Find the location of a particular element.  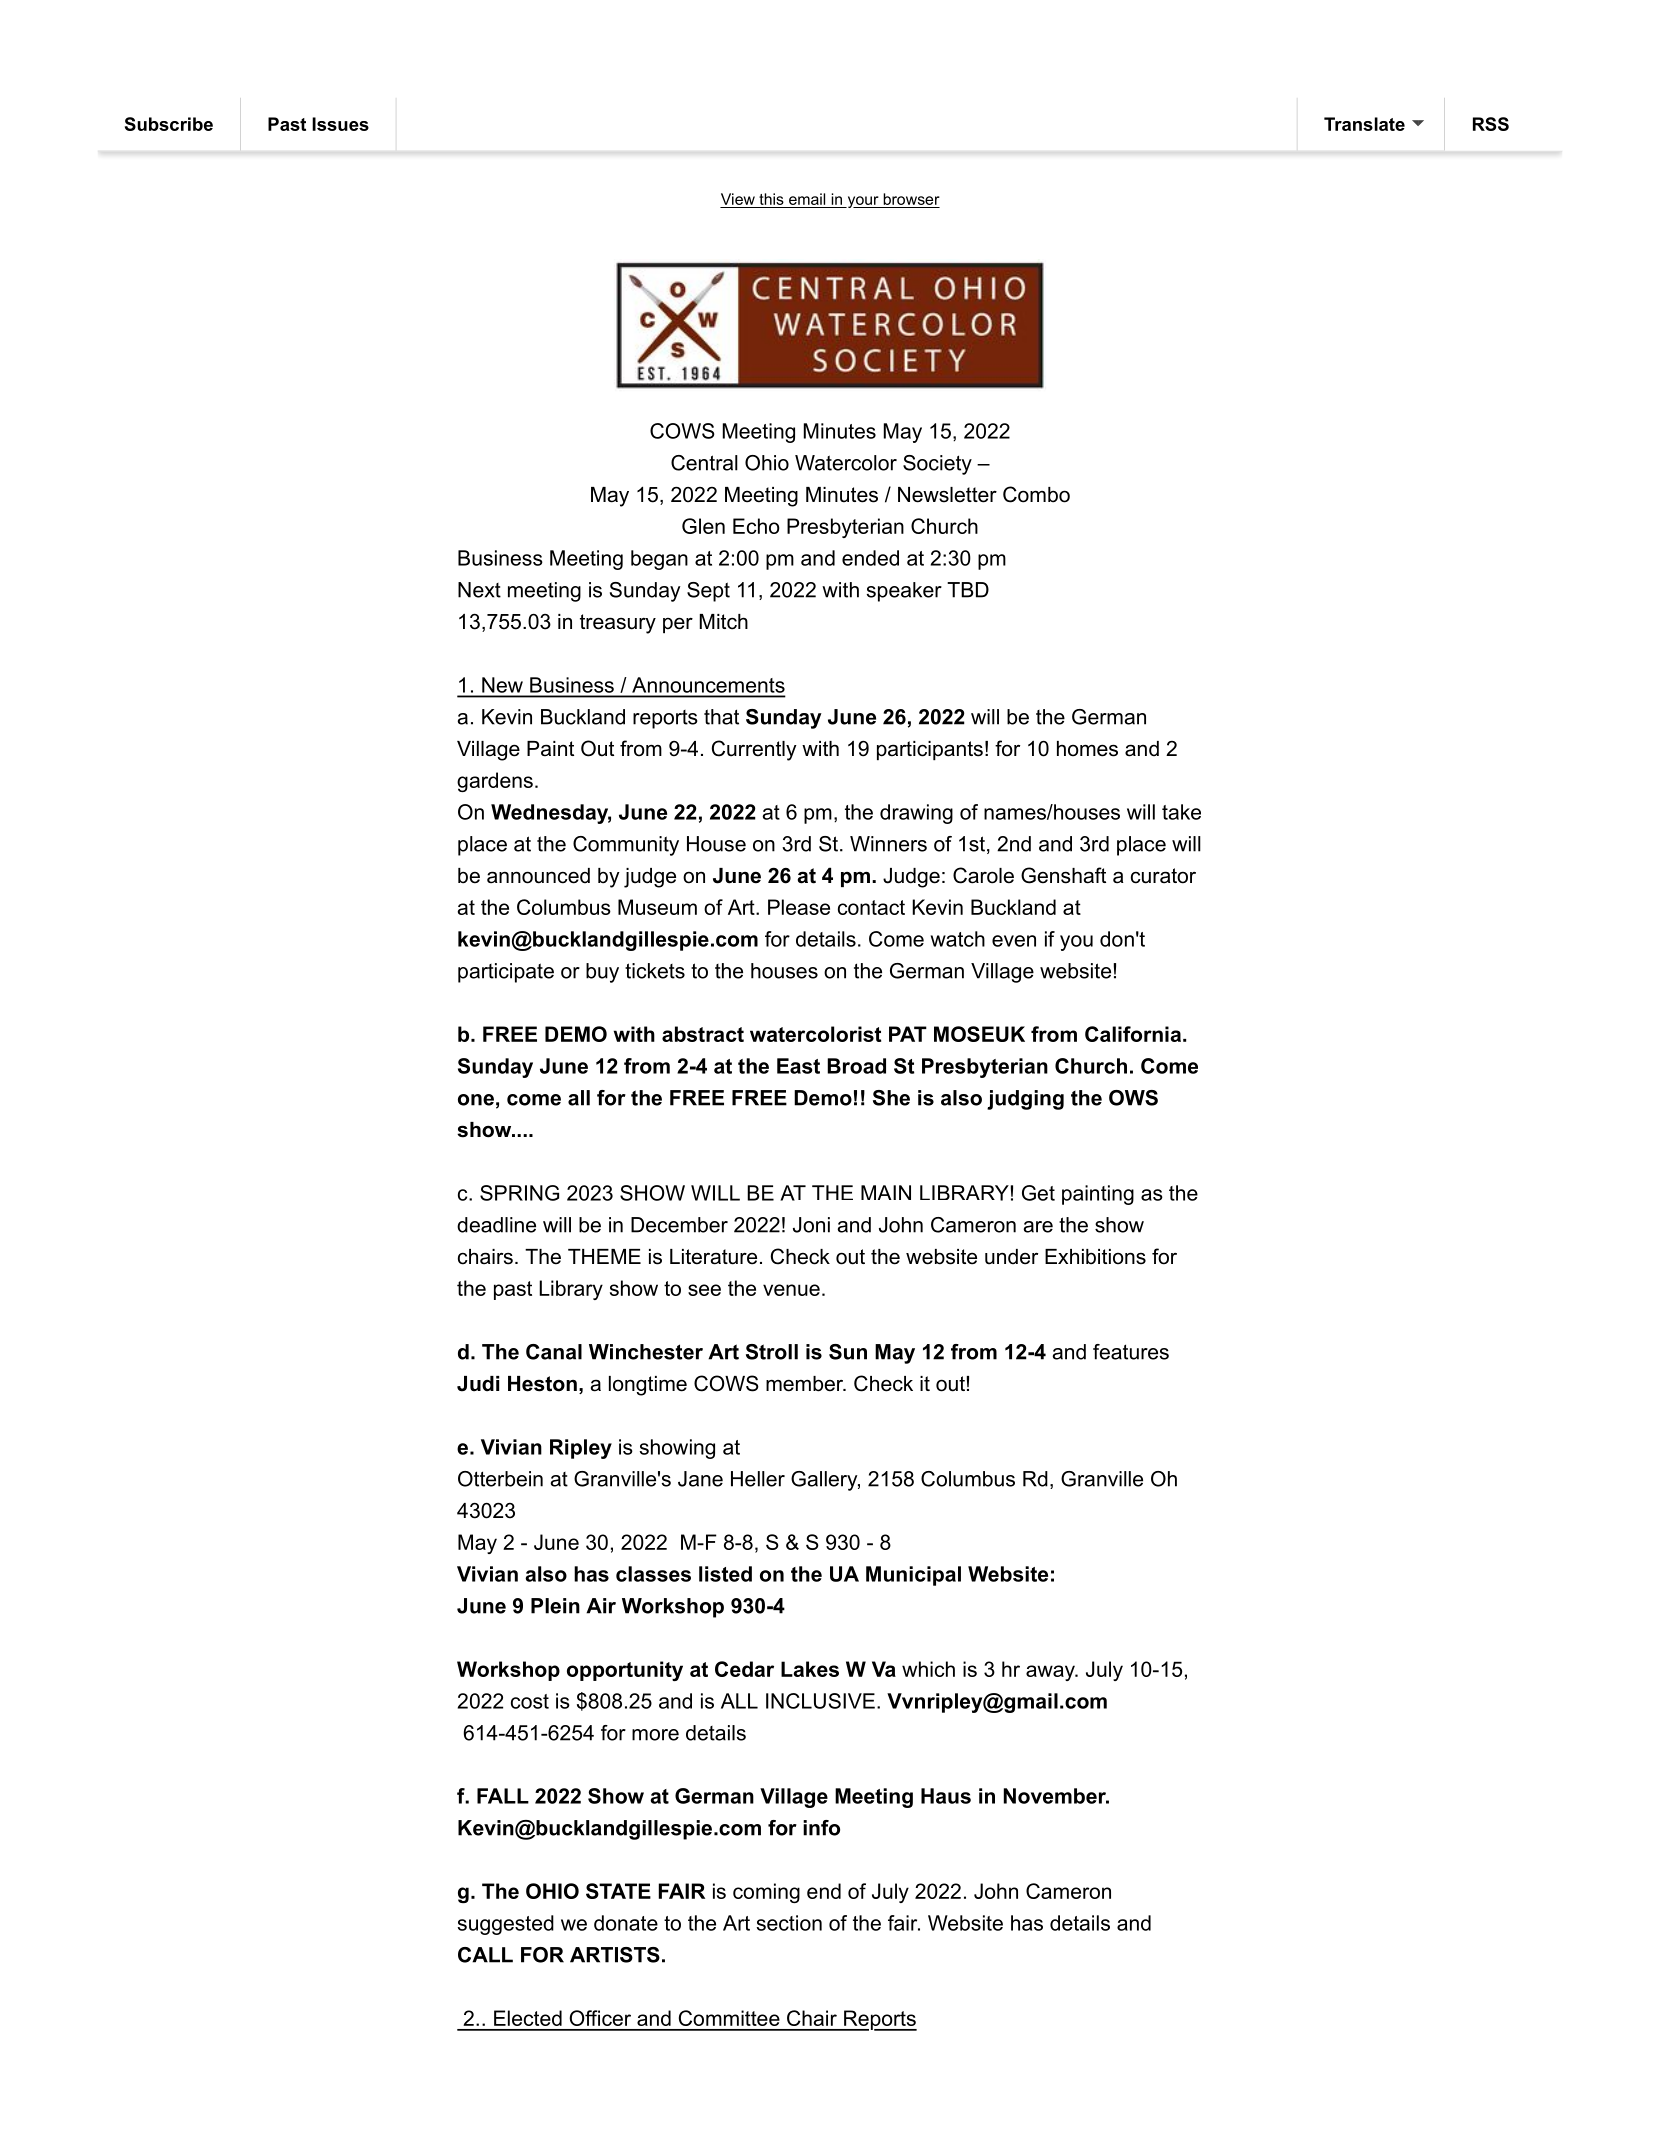

Translate is located at coordinates (1364, 124).
